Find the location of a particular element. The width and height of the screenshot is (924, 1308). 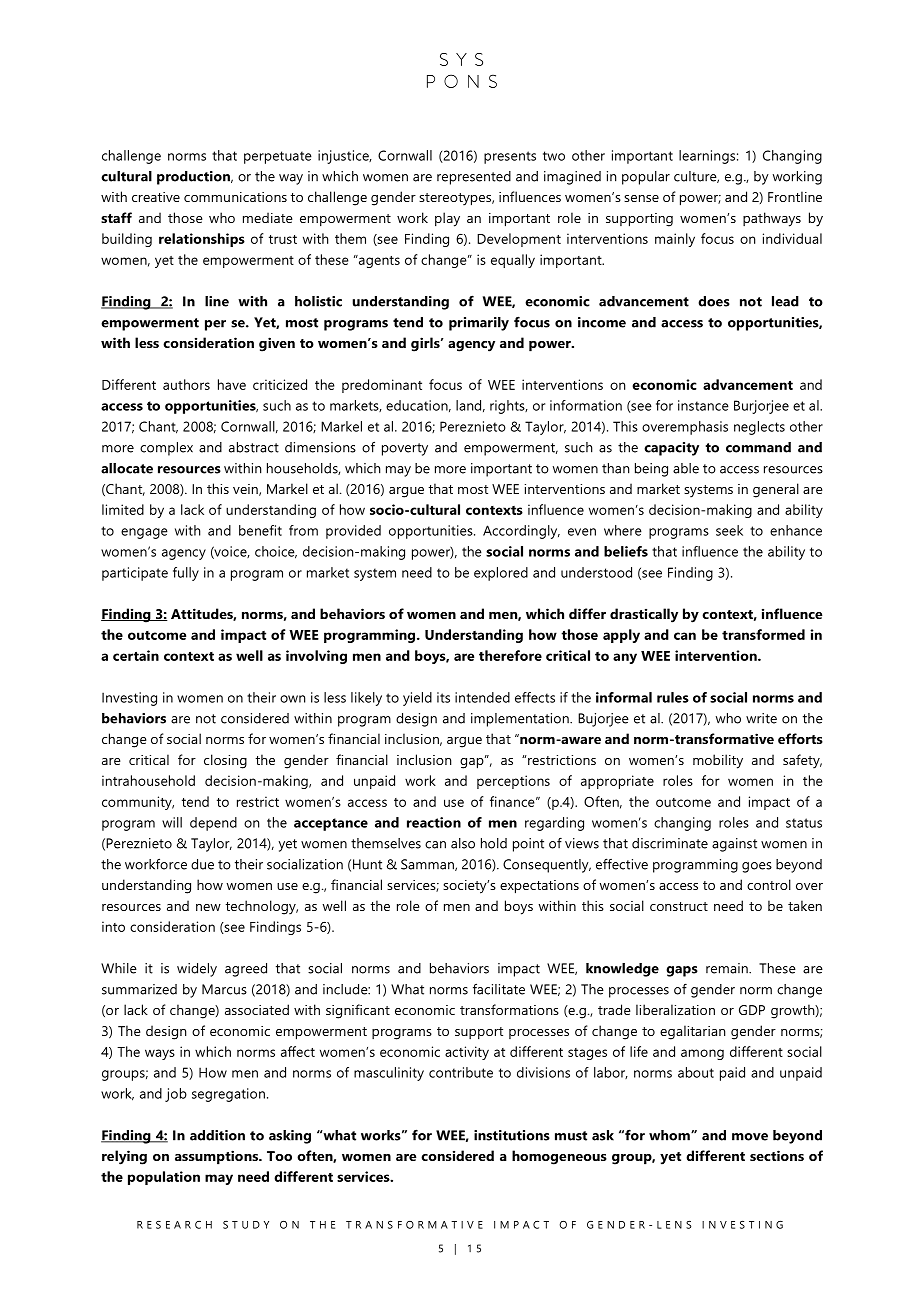

institutions is located at coordinates (512, 1135).
